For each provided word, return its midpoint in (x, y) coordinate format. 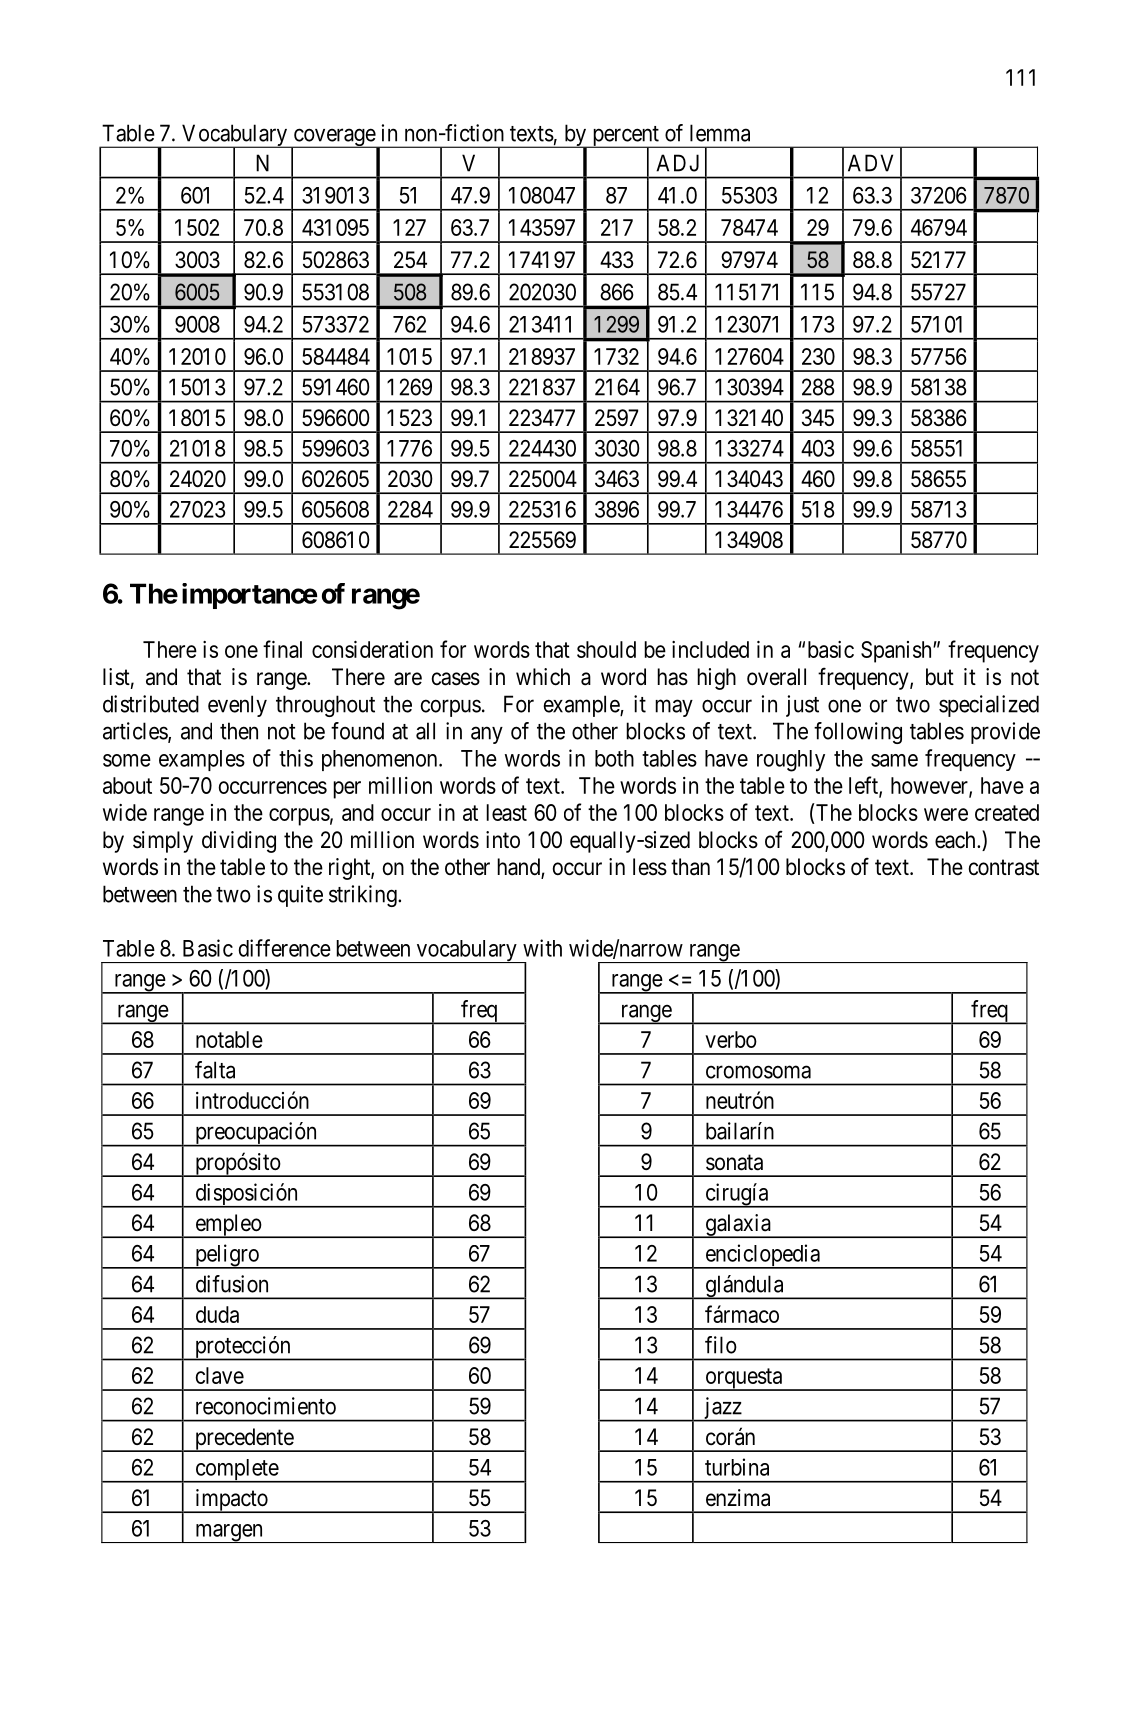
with (542, 948)
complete (236, 1471)
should (606, 649)
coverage (334, 138)
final (282, 649)
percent (625, 137)
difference (284, 948)
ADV (870, 163)
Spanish (897, 652)
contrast (1004, 868)
